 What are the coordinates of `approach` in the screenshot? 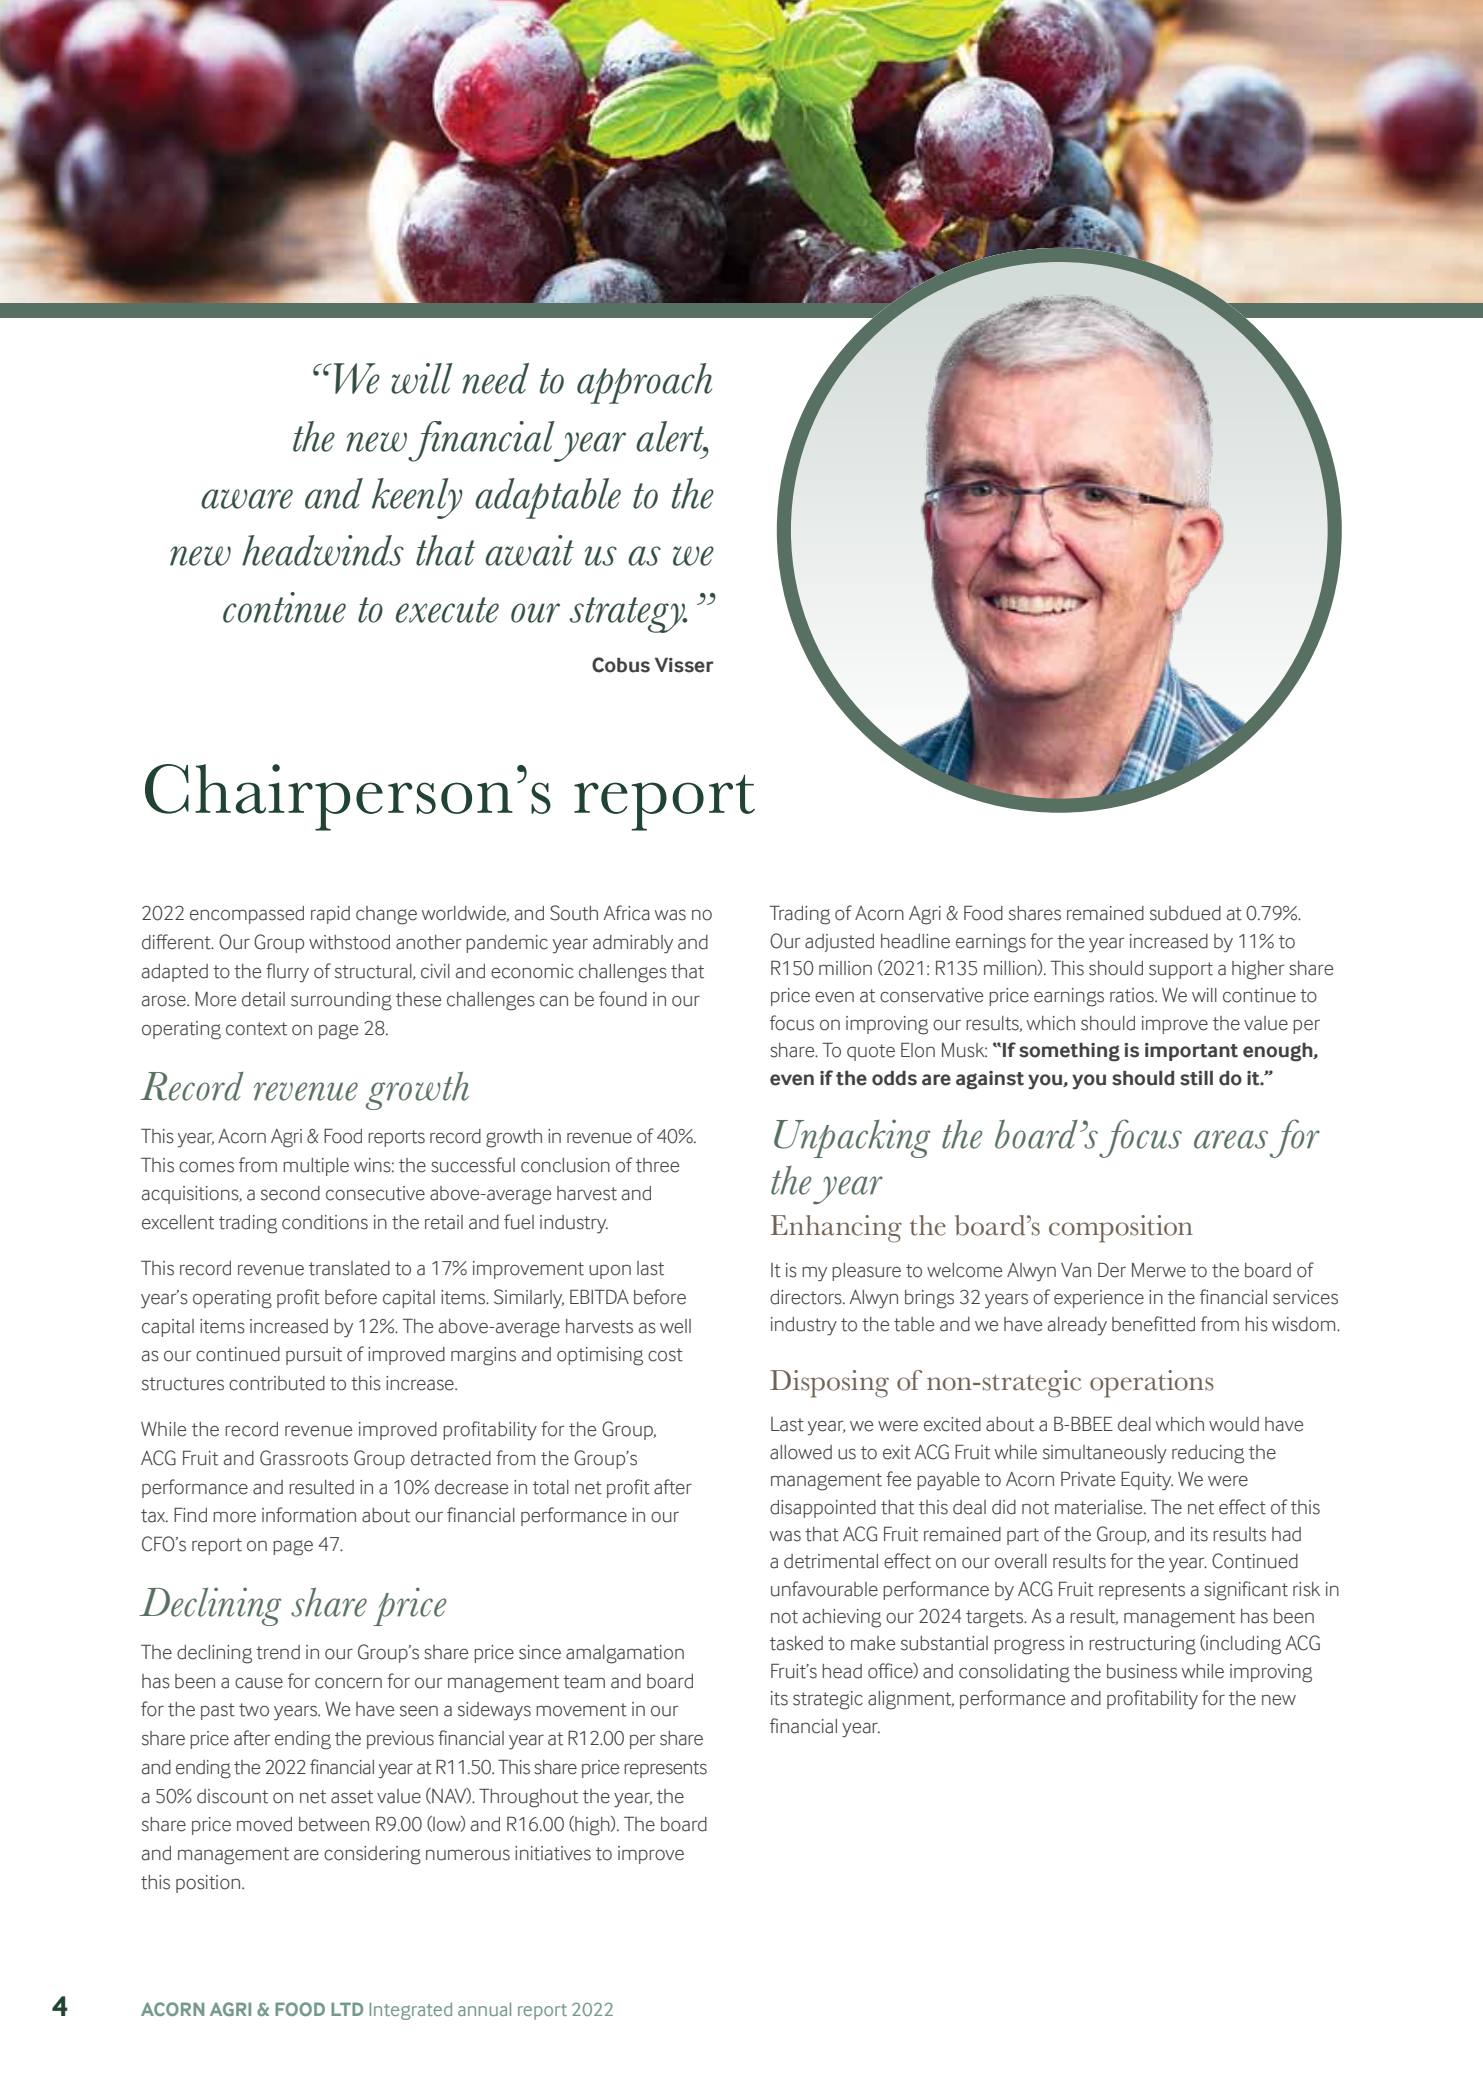 It's located at (644, 383).
